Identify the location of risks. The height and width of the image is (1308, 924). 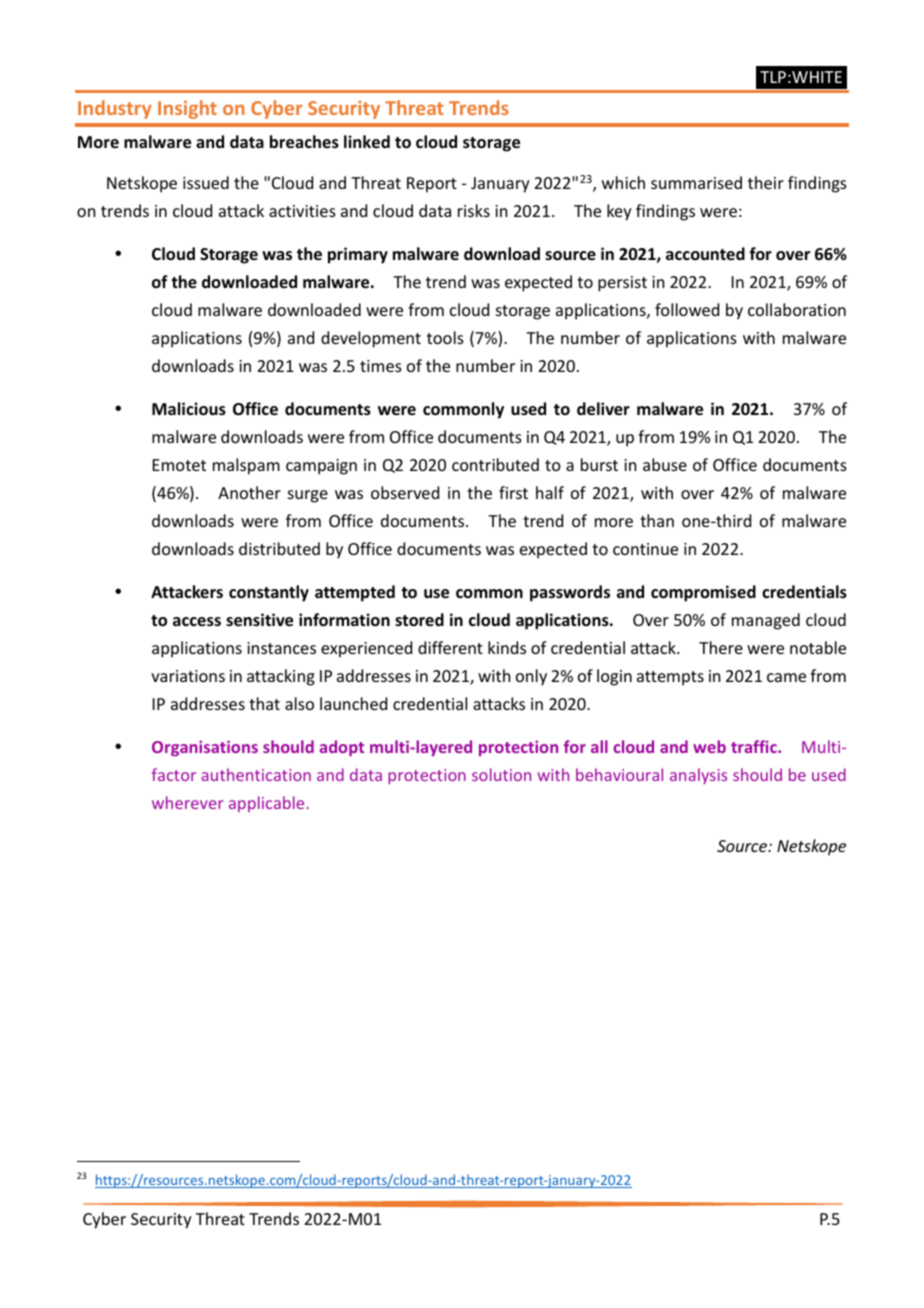
(474, 210).
